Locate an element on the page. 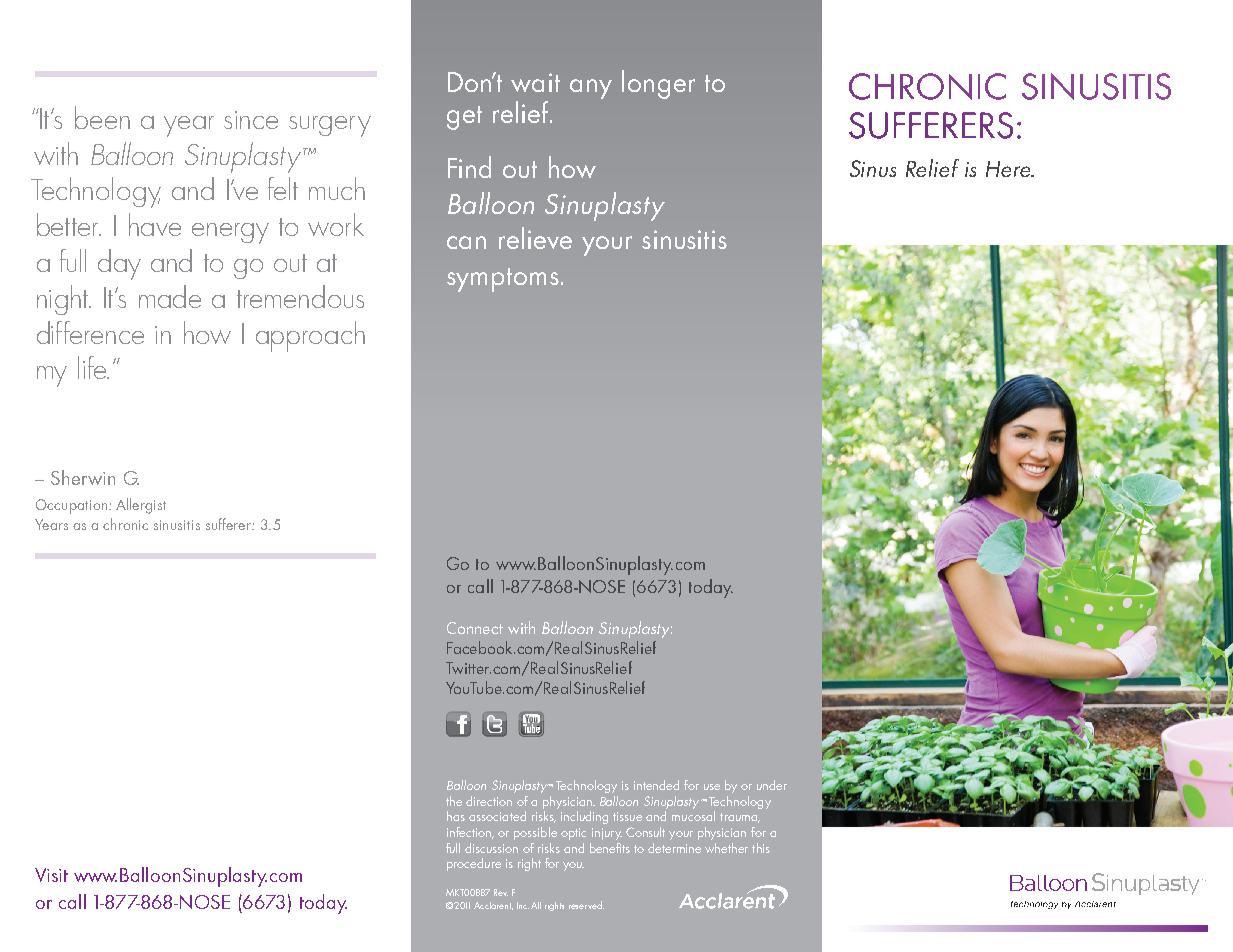  Connect is located at coordinates (475, 628).
